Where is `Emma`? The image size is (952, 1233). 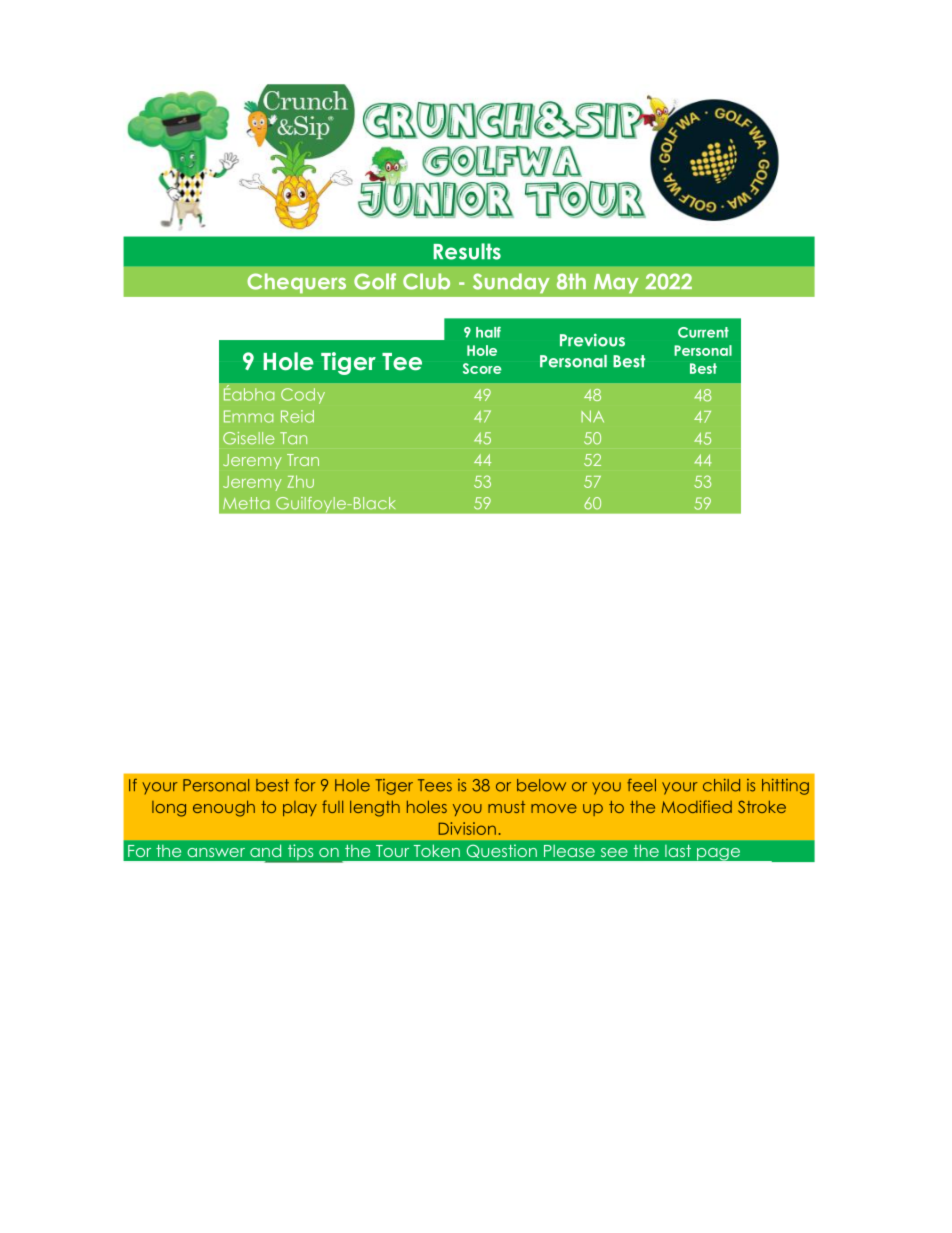
Emma is located at coordinates (248, 416).
